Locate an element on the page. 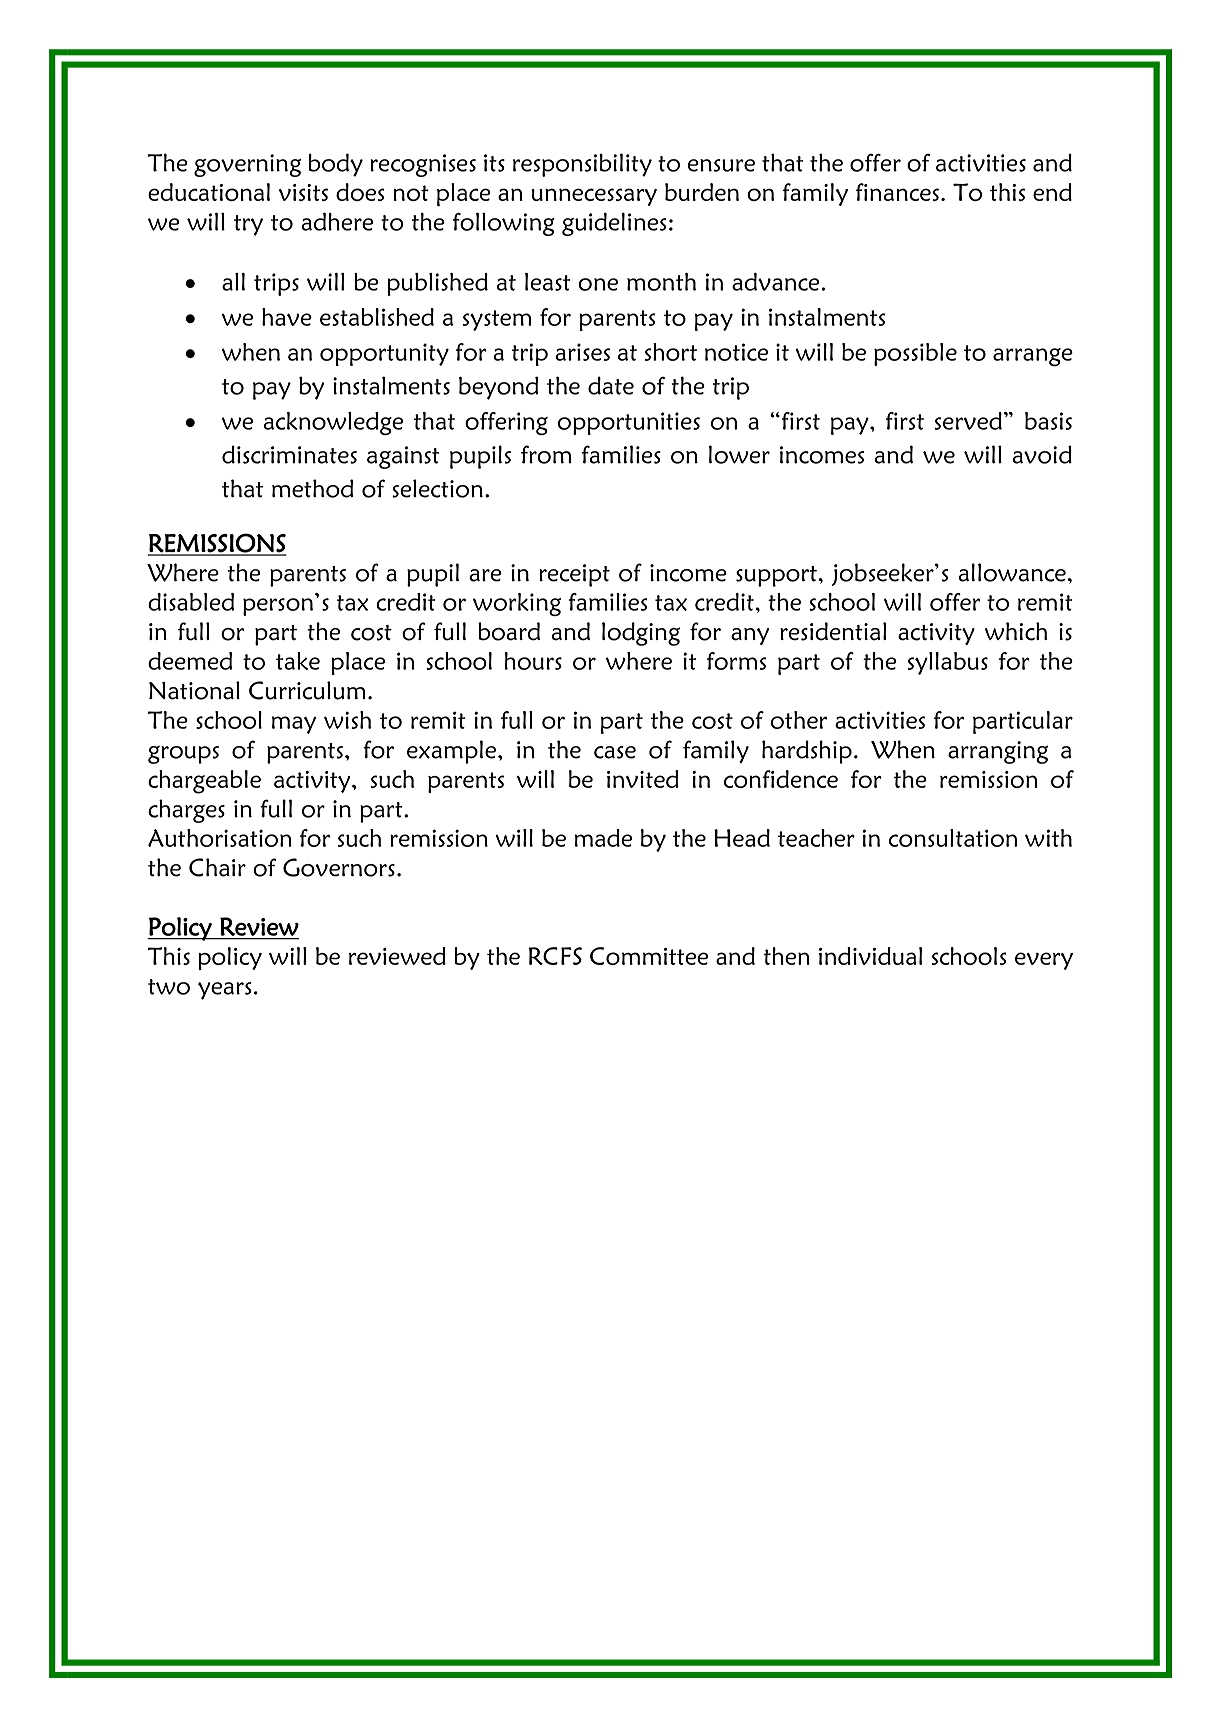  finances is located at coordinates (897, 192).
